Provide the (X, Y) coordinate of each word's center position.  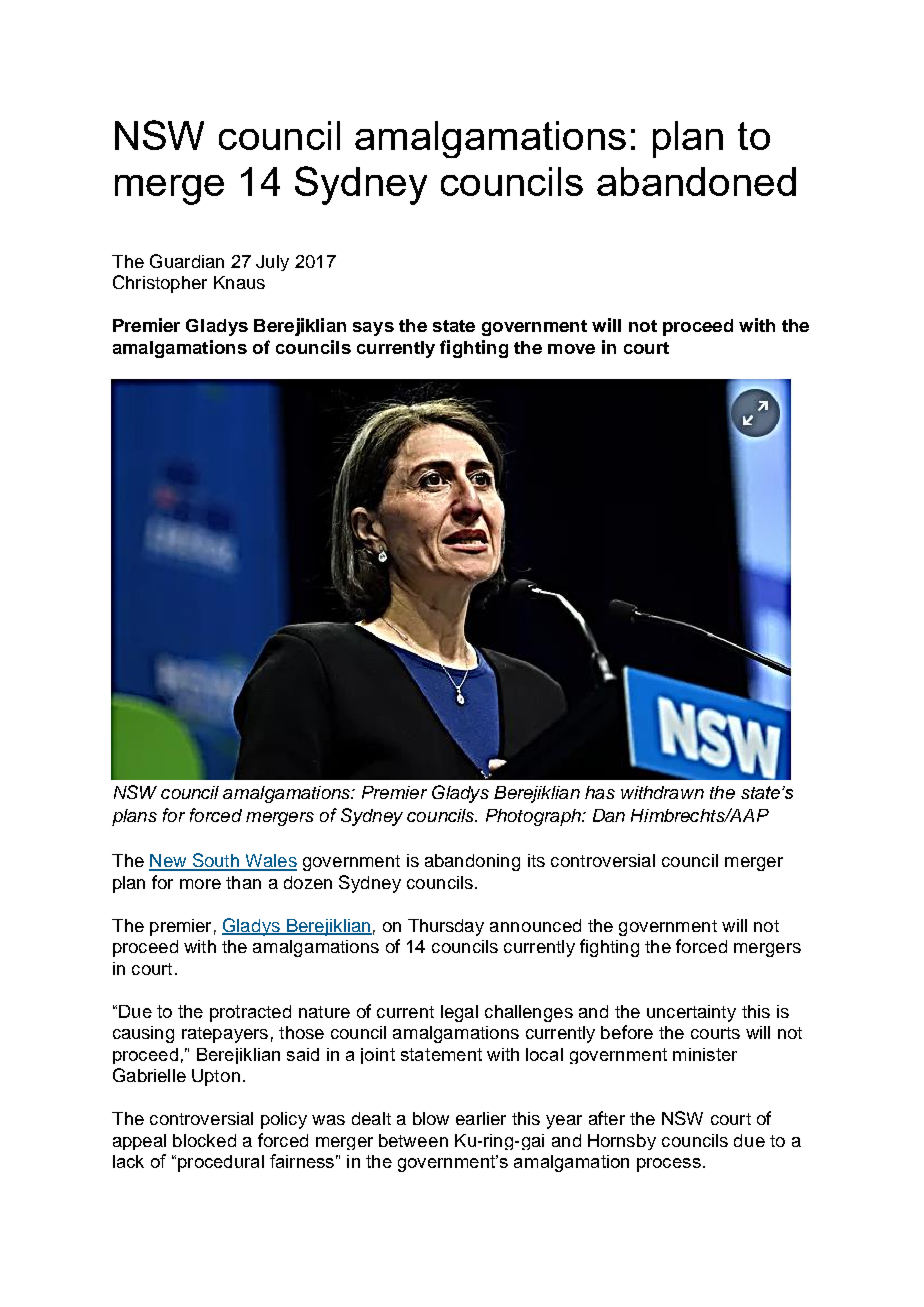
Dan (609, 815)
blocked (204, 1140)
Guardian (187, 261)
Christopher (160, 284)
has (600, 792)
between (413, 1140)
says (373, 329)
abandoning (472, 862)
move (571, 349)
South (215, 861)
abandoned (696, 181)
